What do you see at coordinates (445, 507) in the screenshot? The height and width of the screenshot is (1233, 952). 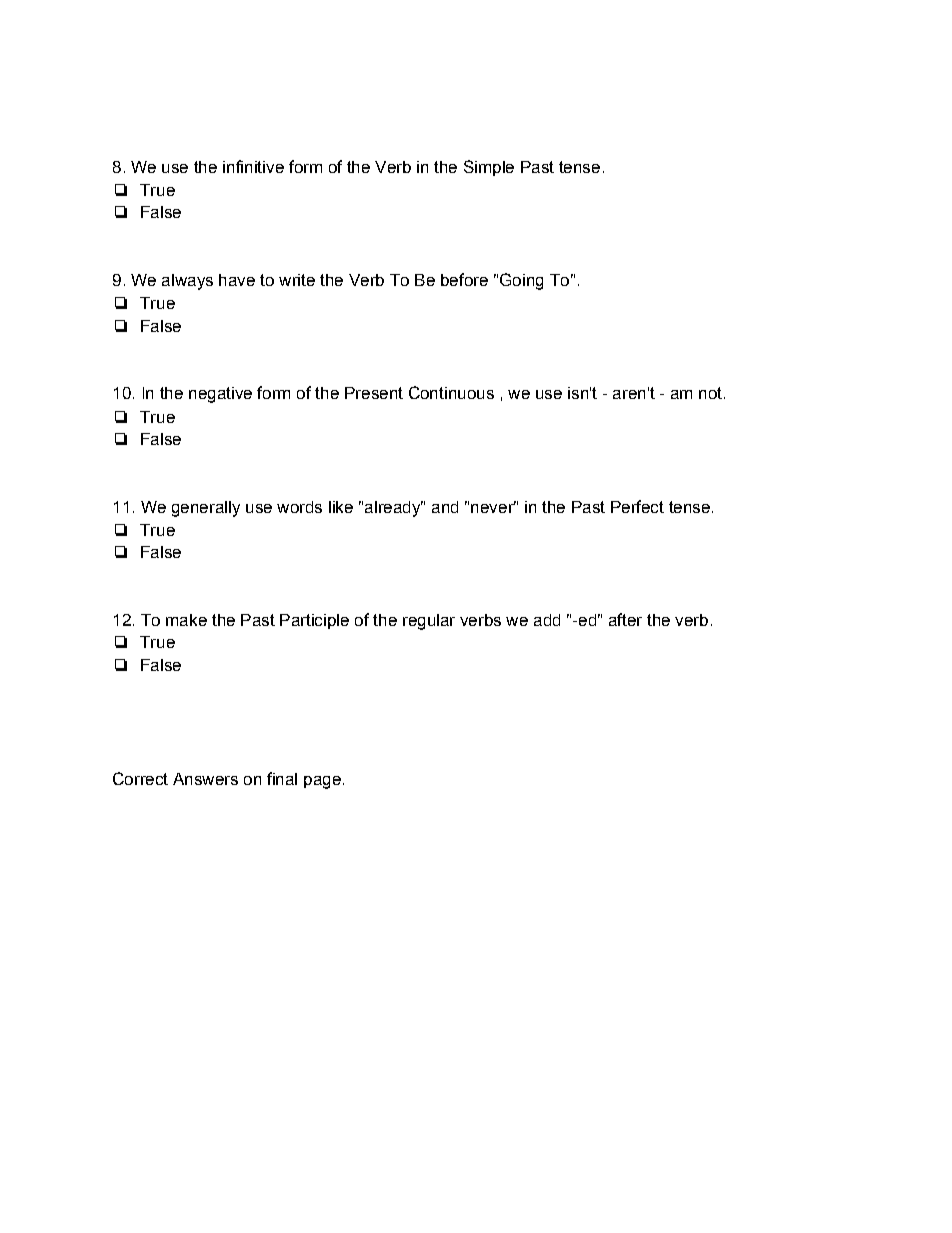 I see `and` at bounding box center [445, 507].
